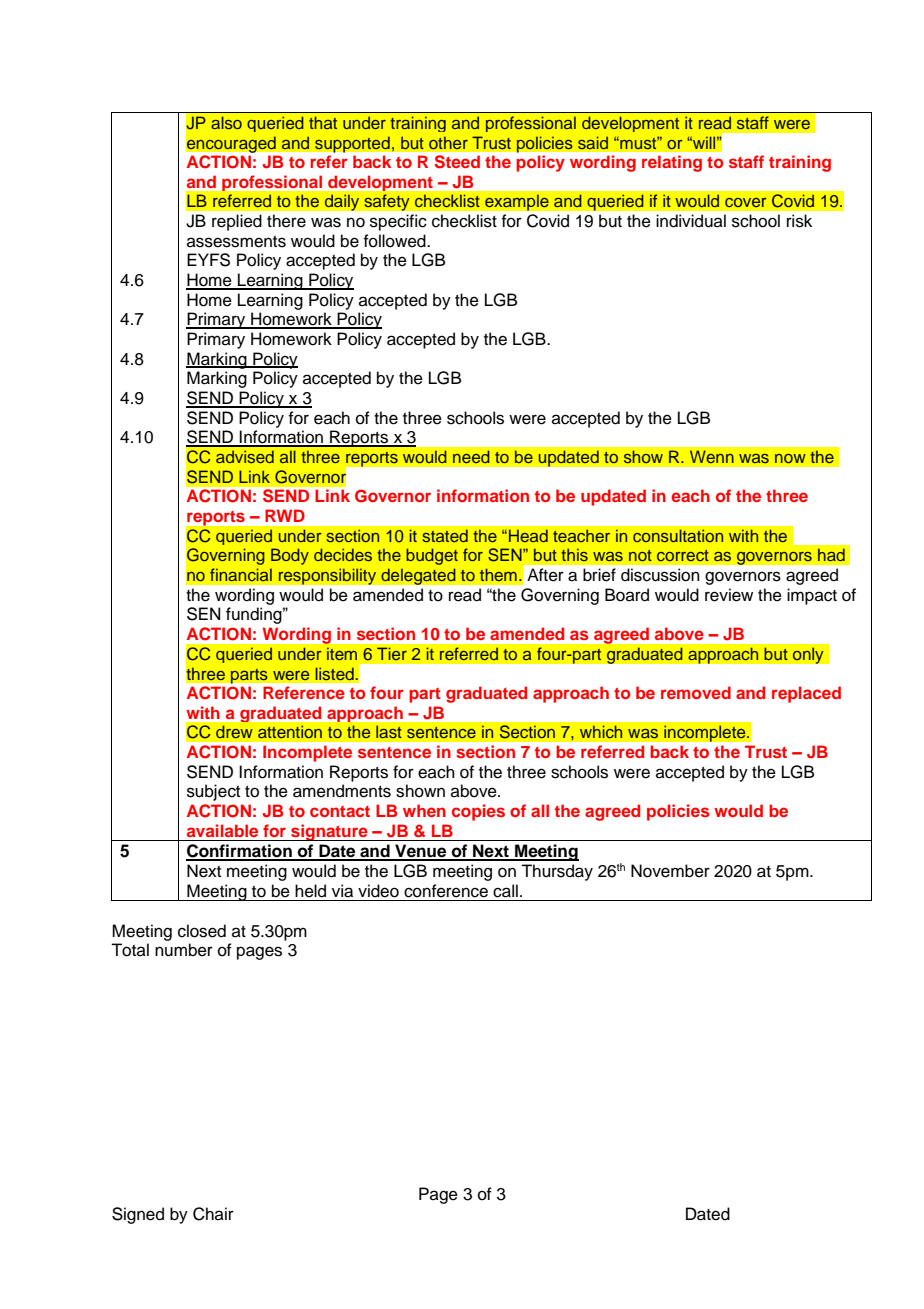 The height and width of the screenshot is (1309, 924). I want to click on Steed, so click(457, 162).
